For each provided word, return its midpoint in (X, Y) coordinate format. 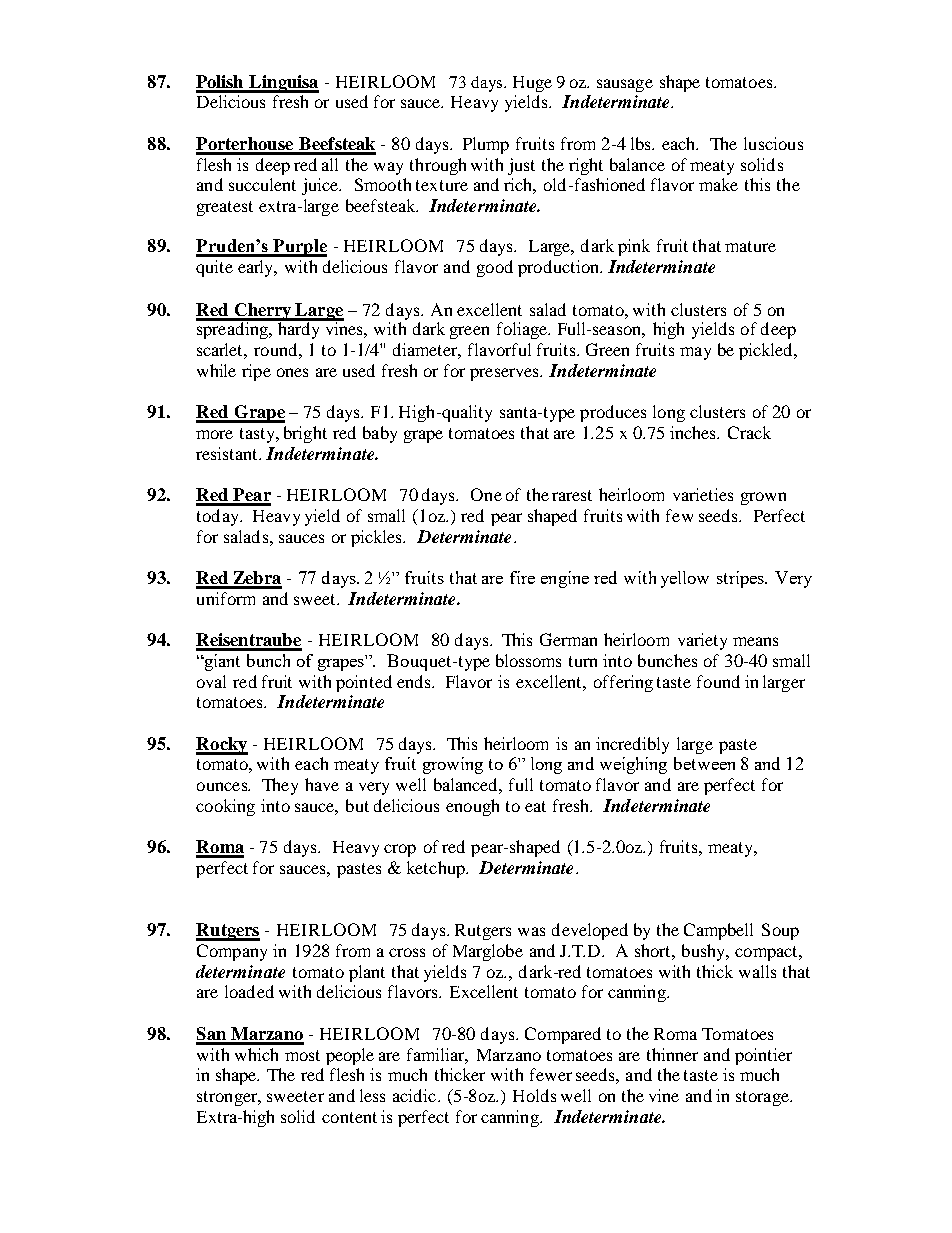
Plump (486, 145)
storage (763, 1098)
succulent (262, 184)
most (302, 1055)
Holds (534, 1095)
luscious (773, 143)
